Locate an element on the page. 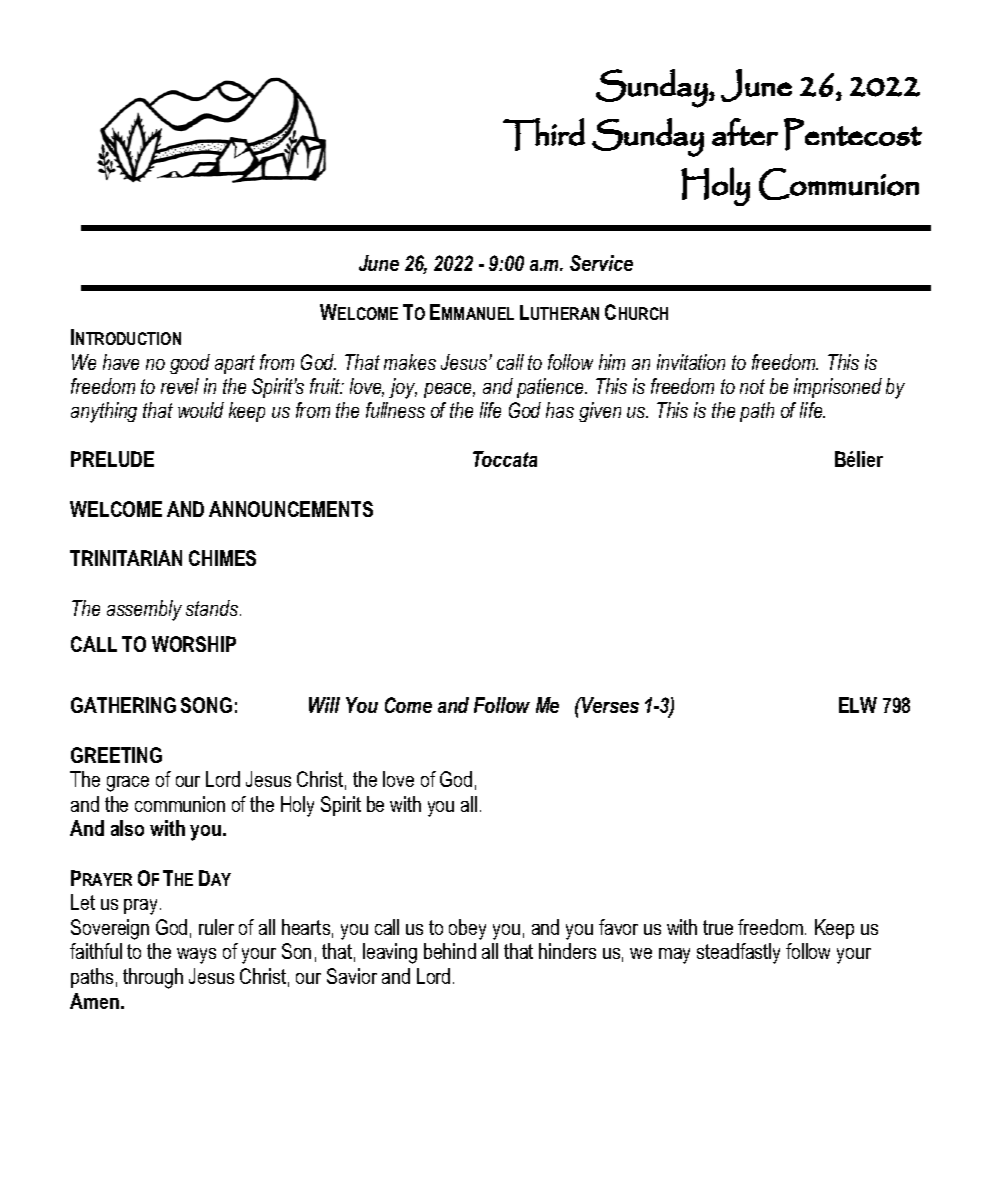 This page has width=991, height=1204. true is located at coordinates (718, 927).
